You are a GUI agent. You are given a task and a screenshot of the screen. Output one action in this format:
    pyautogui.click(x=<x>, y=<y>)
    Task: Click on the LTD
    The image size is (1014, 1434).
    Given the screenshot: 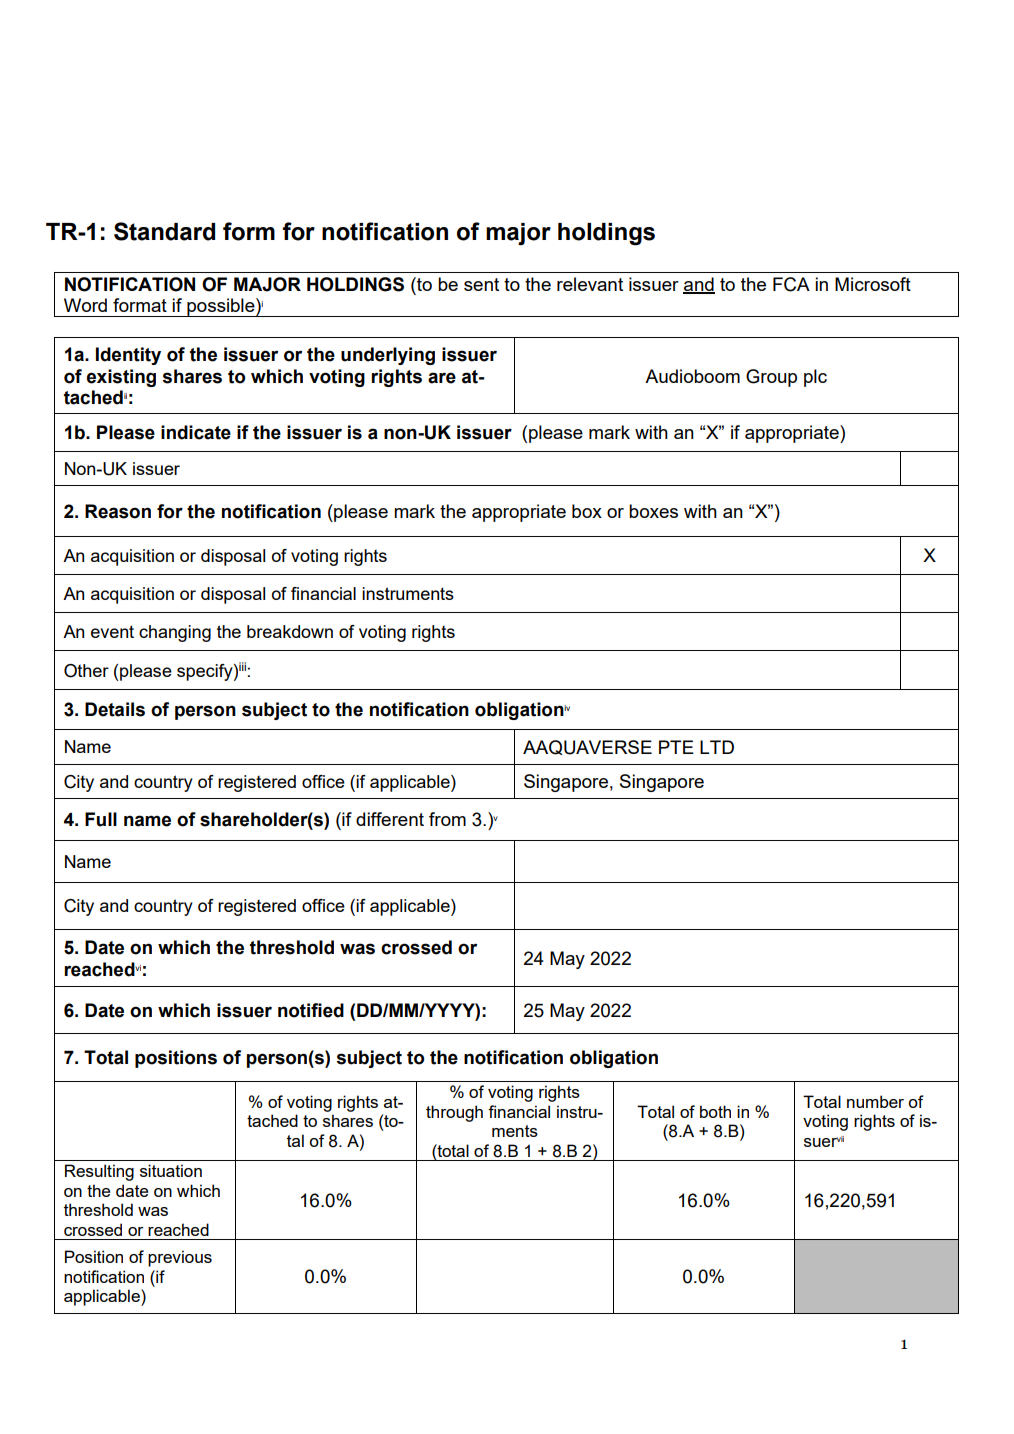 What is the action you would take?
    pyautogui.click(x=717, y=747)
